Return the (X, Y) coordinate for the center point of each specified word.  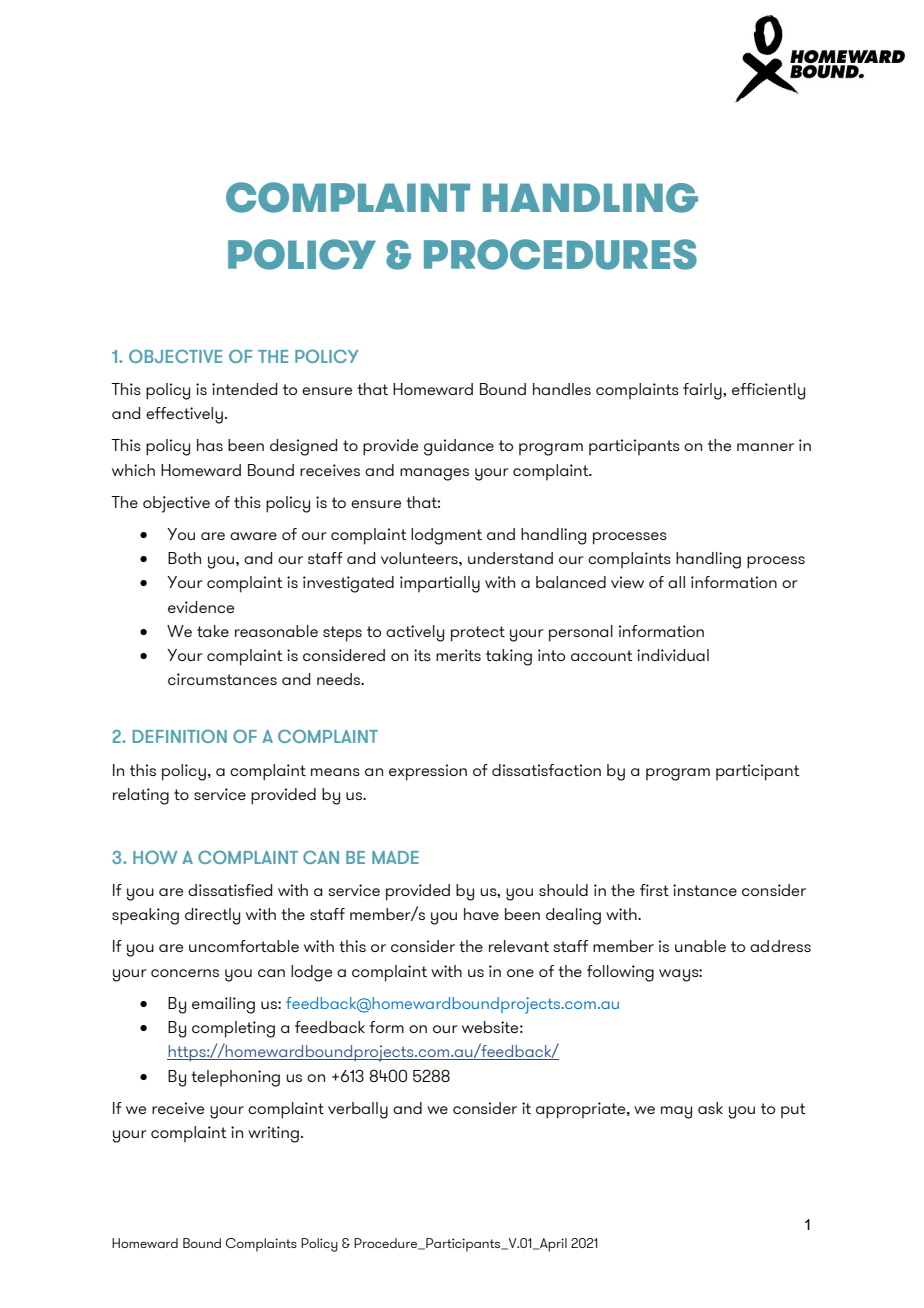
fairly (703, 391)
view (627, 582)
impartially (440, 584)
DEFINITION (180, 736)
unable (700, 946)
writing (273, 1134)
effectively (184, 415)
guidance (459, 447)
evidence (201, 607)
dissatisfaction (546, 770)
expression (428, 772)
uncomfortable (244, 946)
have (481, 914)
